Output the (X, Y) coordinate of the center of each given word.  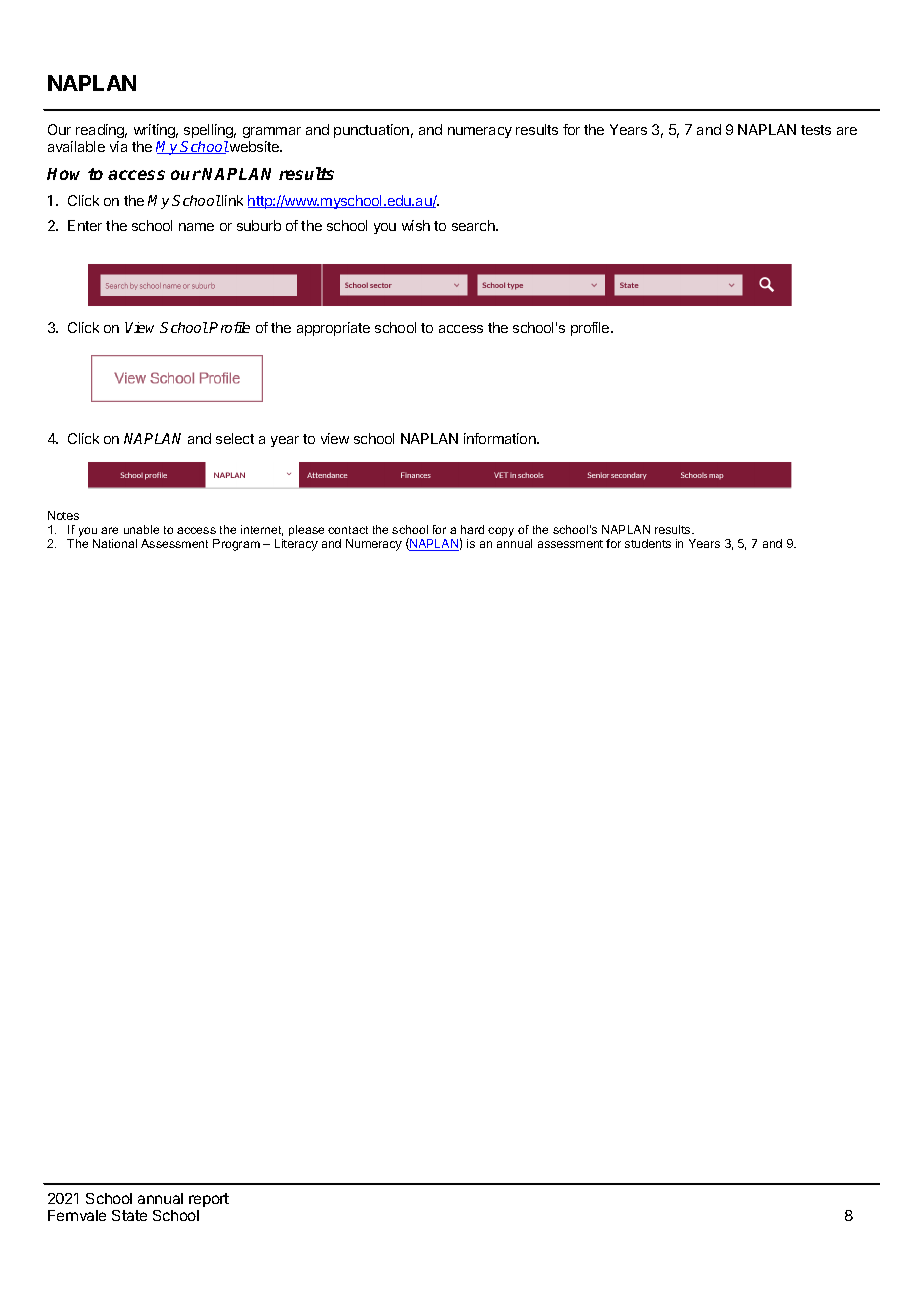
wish (416, 225)
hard (472, 529)
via (118, 146)
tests (816, 130)
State (129, 1215)
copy (501, 532)
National (115, 543)
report (209, 1200)
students (648, 543)
